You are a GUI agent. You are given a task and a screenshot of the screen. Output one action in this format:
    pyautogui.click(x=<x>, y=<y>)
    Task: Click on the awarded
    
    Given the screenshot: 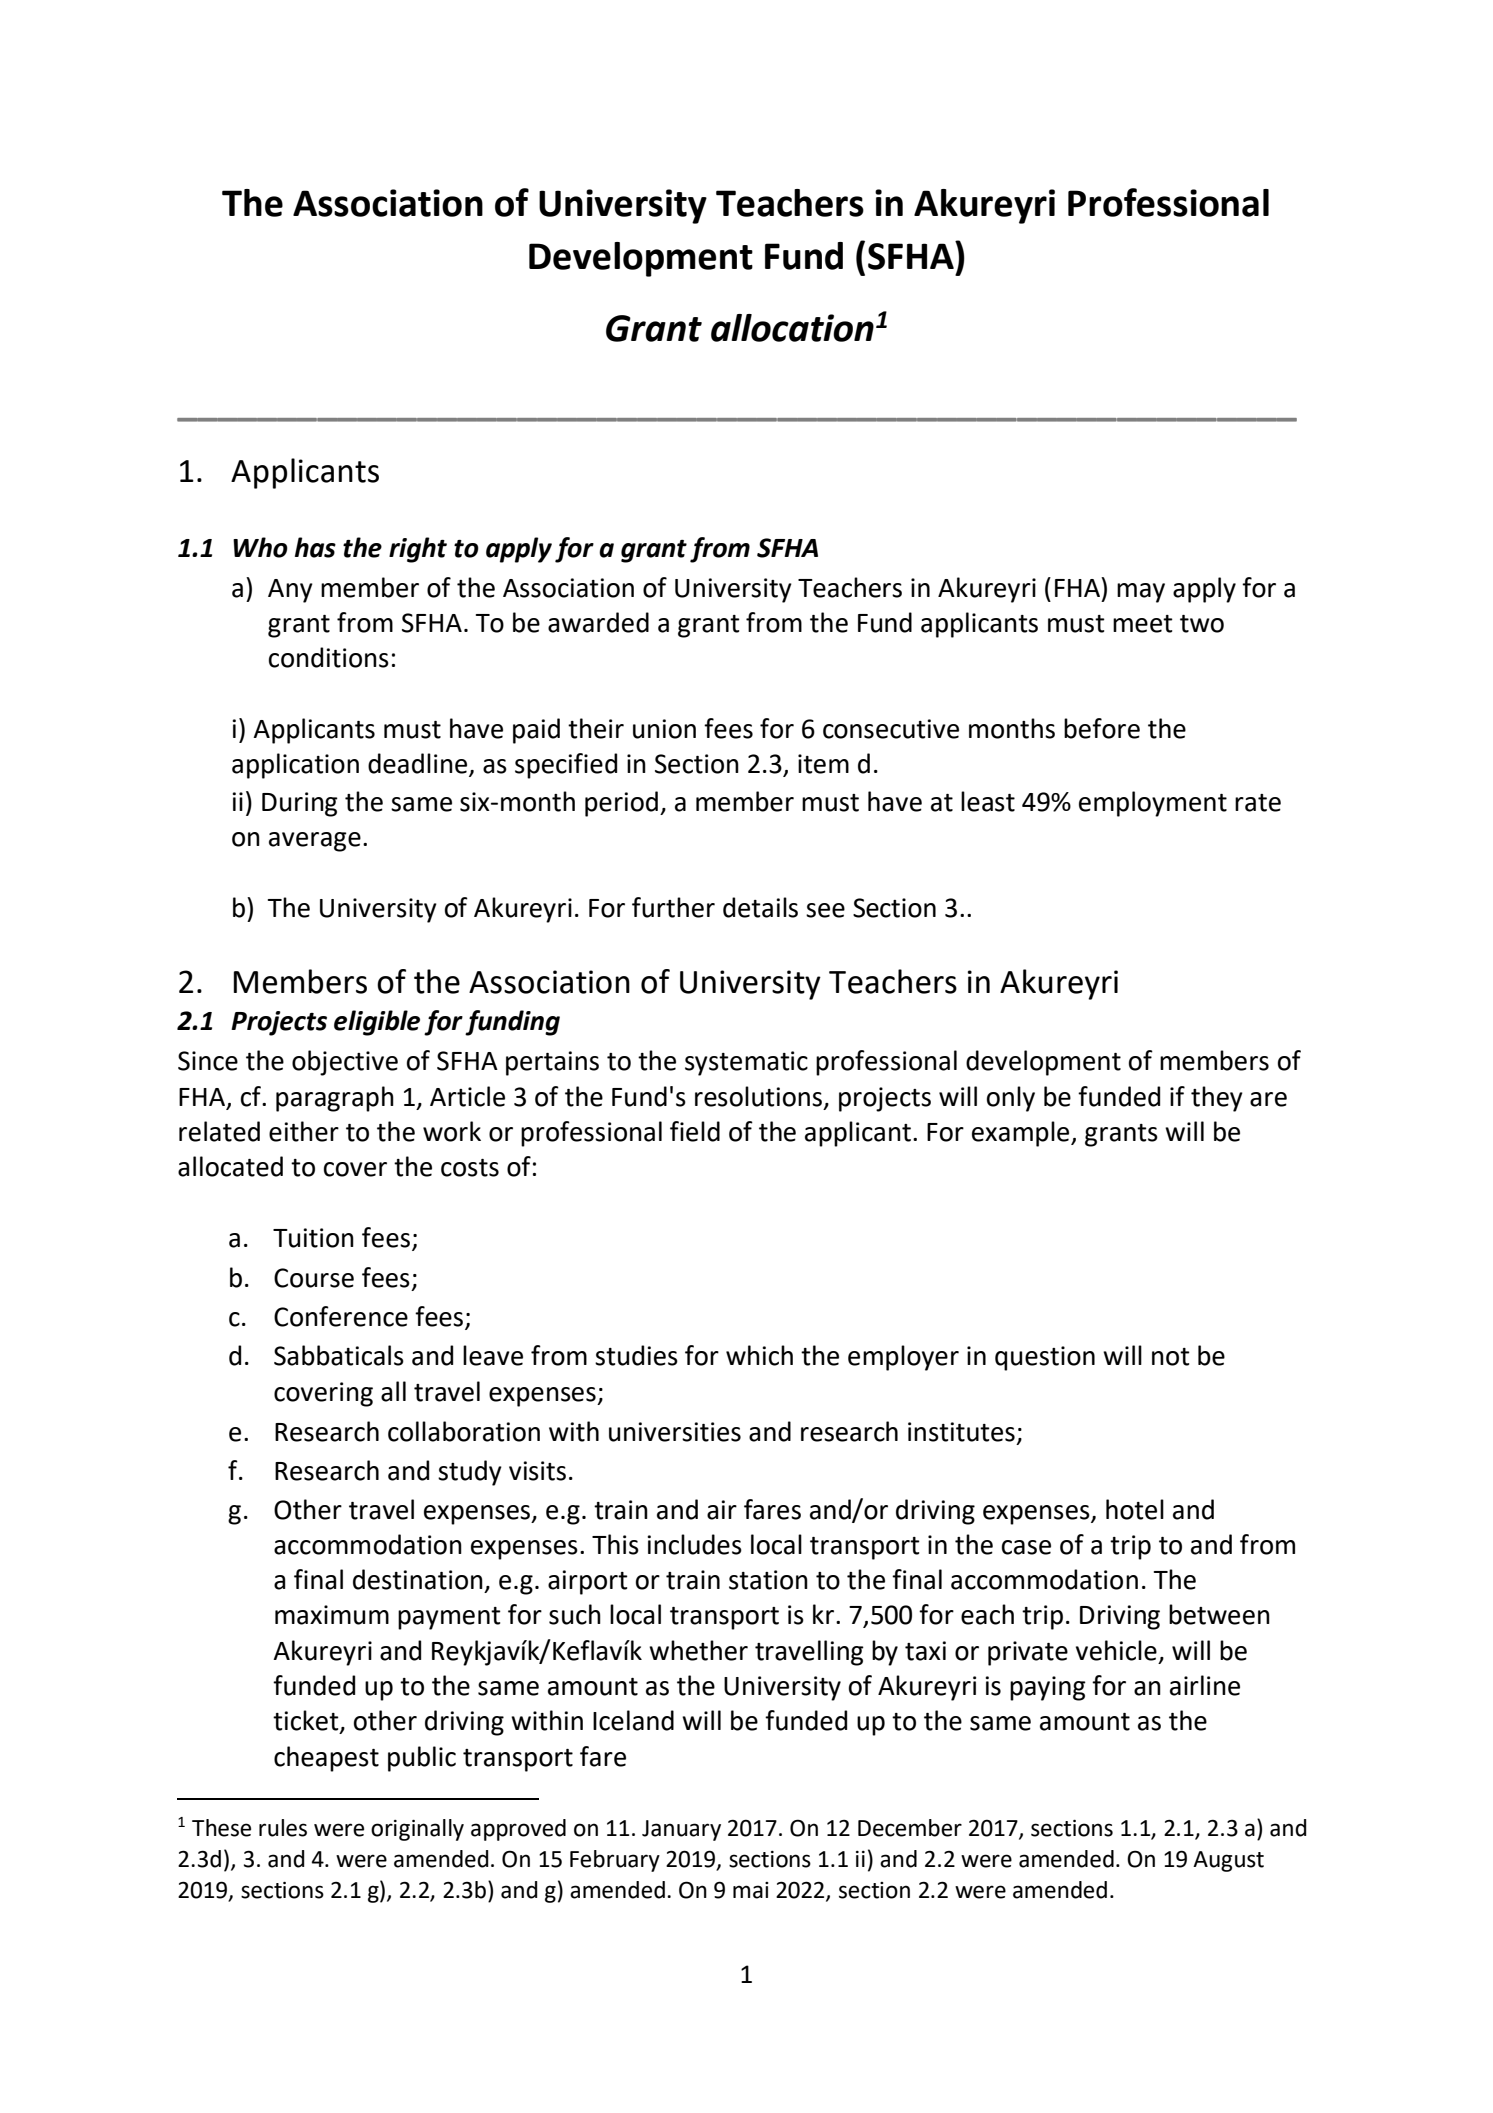 What is the action you would take?
    pyautogui.click(x=598, y=622)
